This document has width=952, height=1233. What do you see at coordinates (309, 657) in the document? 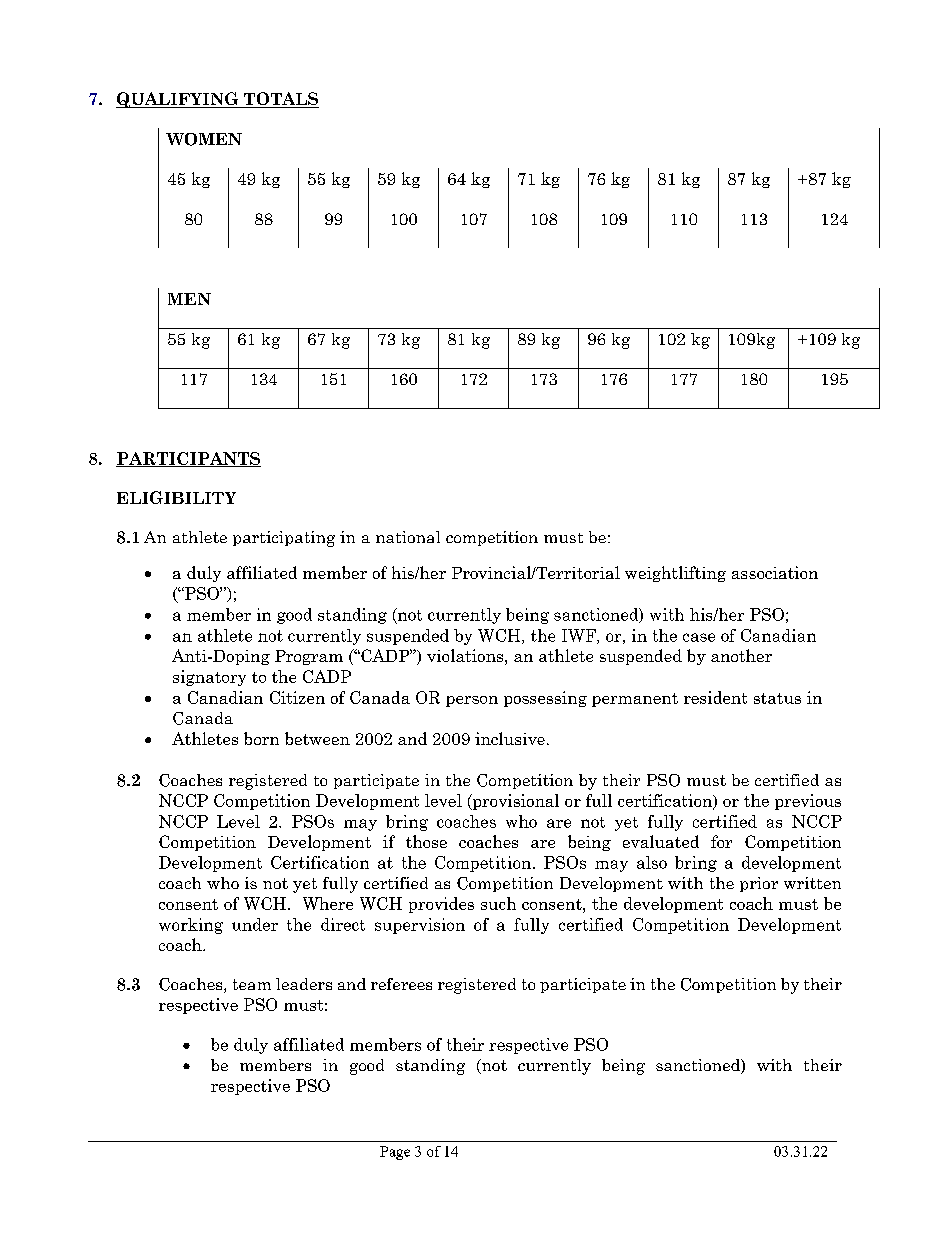
I see `Program` at bounding box center [309, 657].
